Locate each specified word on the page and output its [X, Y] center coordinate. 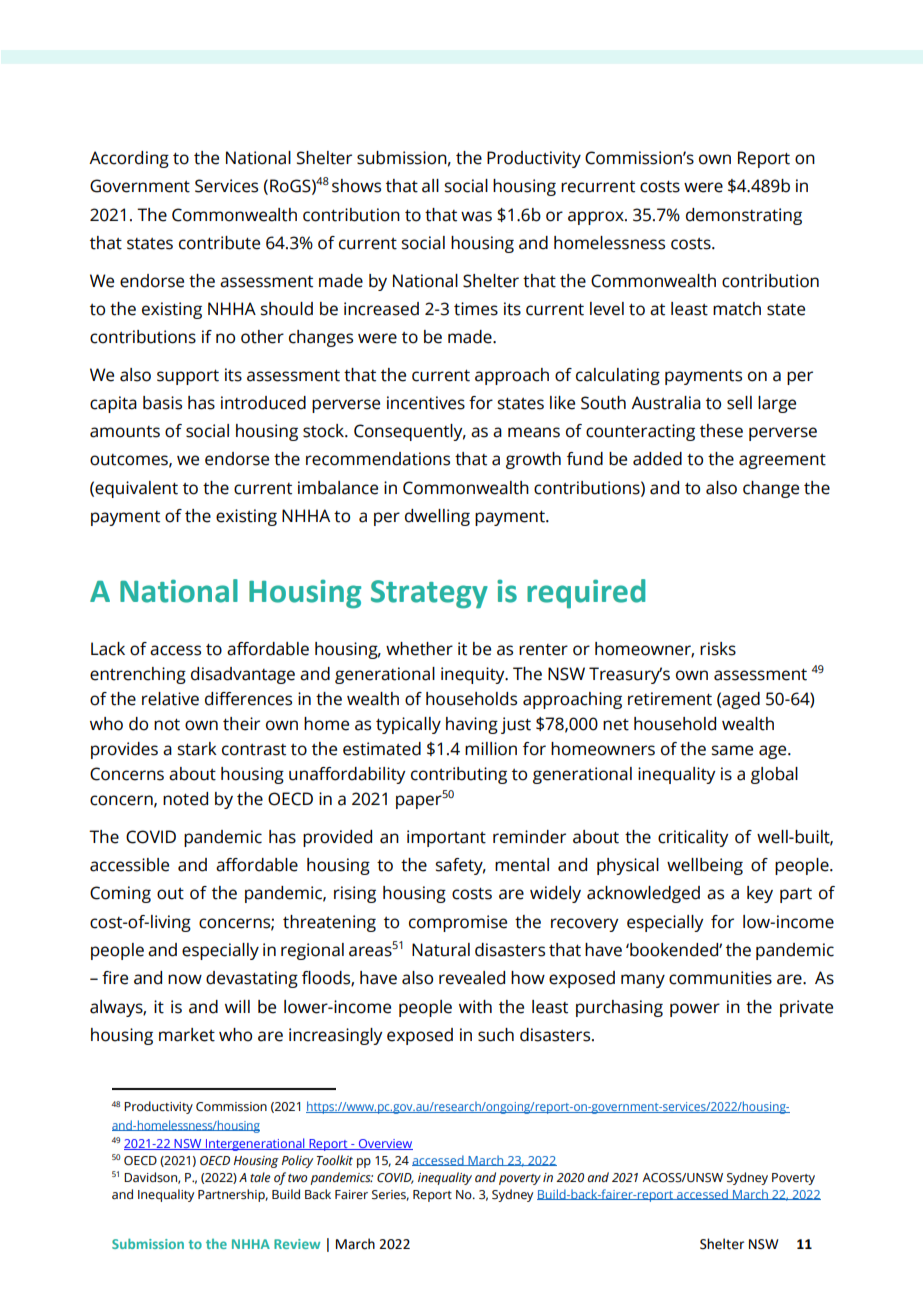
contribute [219, 243]
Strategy [429, 594]
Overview [385, 1144]
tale [260, 1177]
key [760, 894]
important [446, 838]
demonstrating [744, 216]
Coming [120, 894]
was [476, 216]
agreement [782, 461]
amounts [125, 432]
